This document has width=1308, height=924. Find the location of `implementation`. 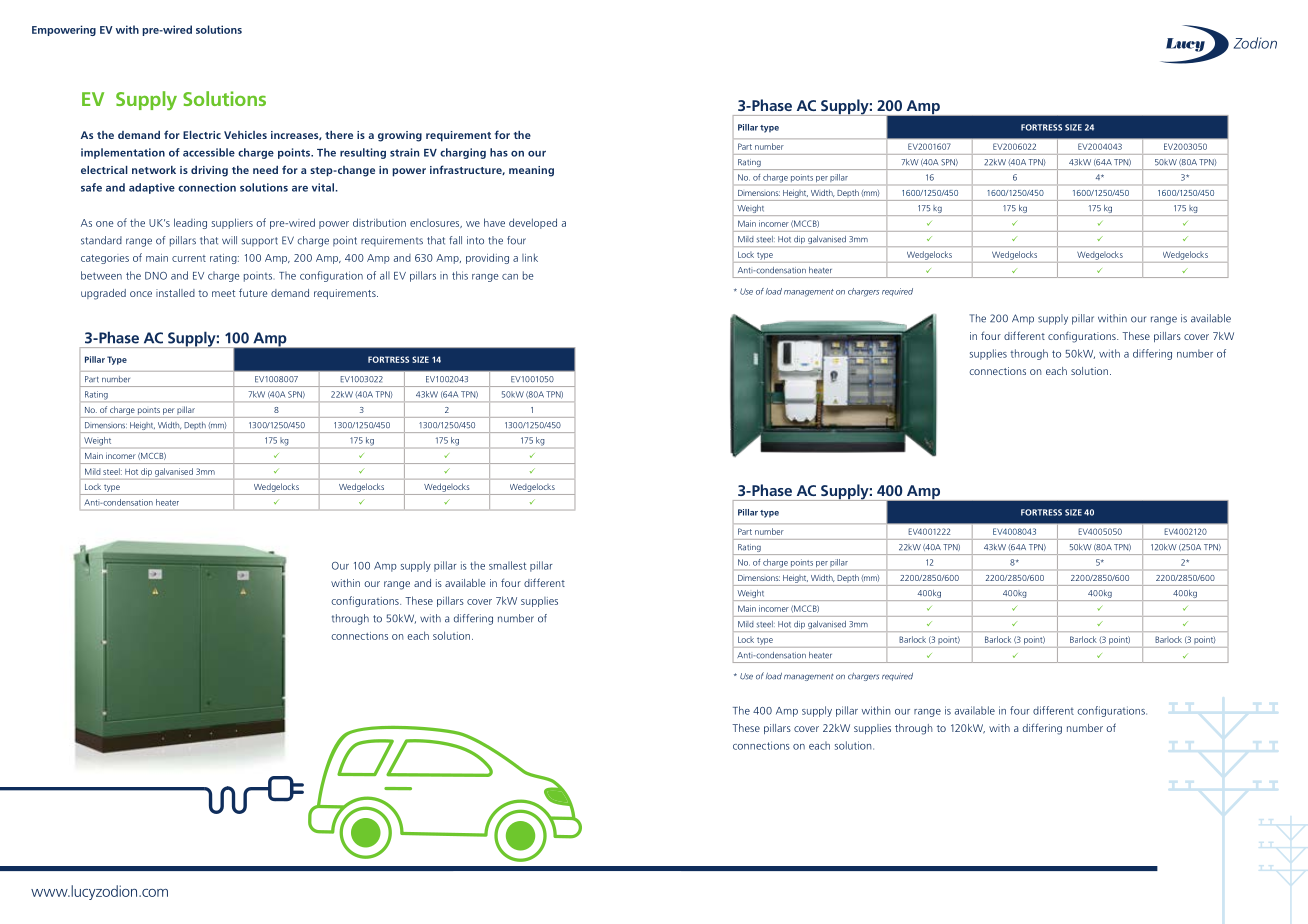

implementation is located at coordinates (123, 153).
